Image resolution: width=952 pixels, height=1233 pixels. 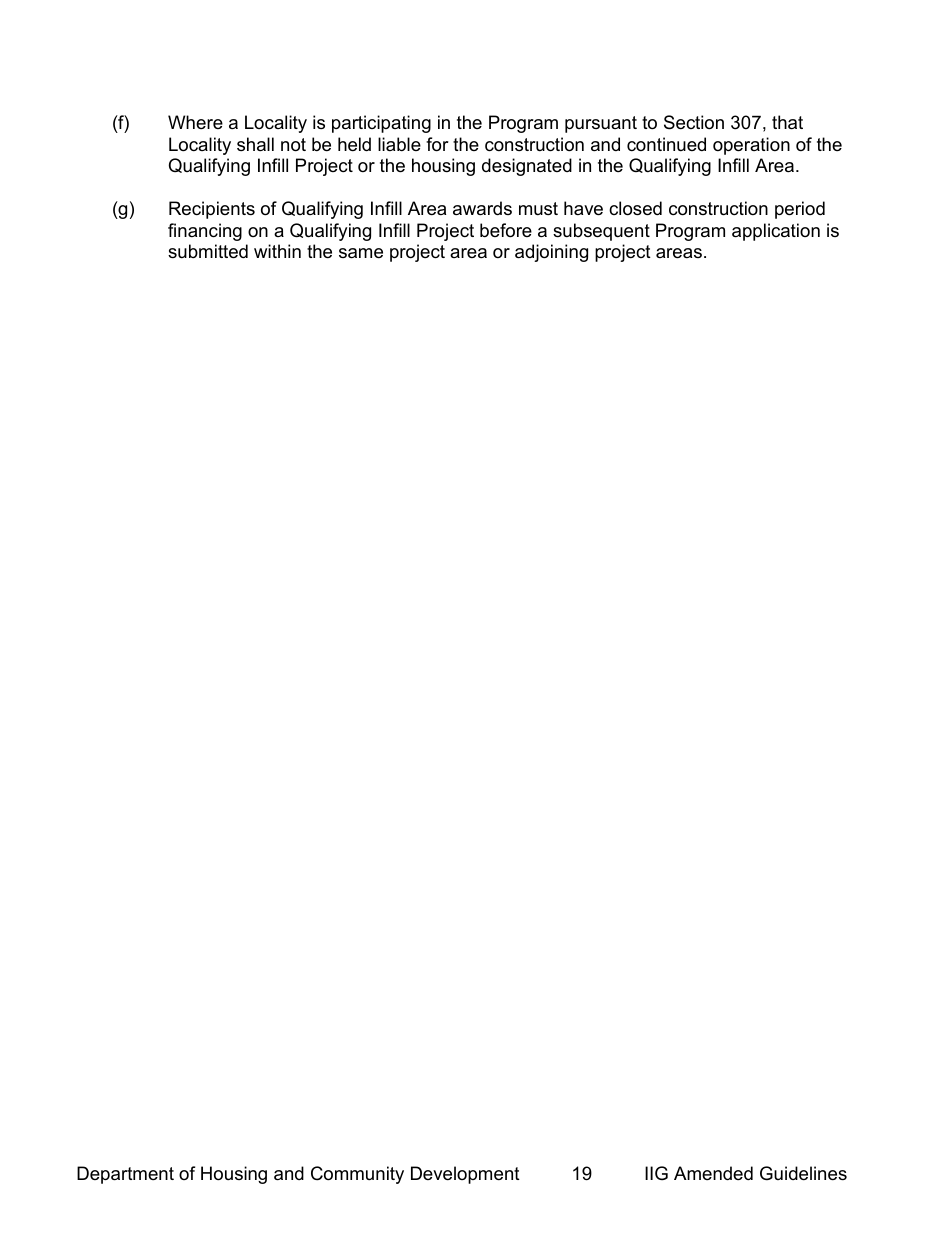 What do you see at coordinates (551, 253) in the screenshot?
I see `adjoining` at bounding box center [551, 253].
